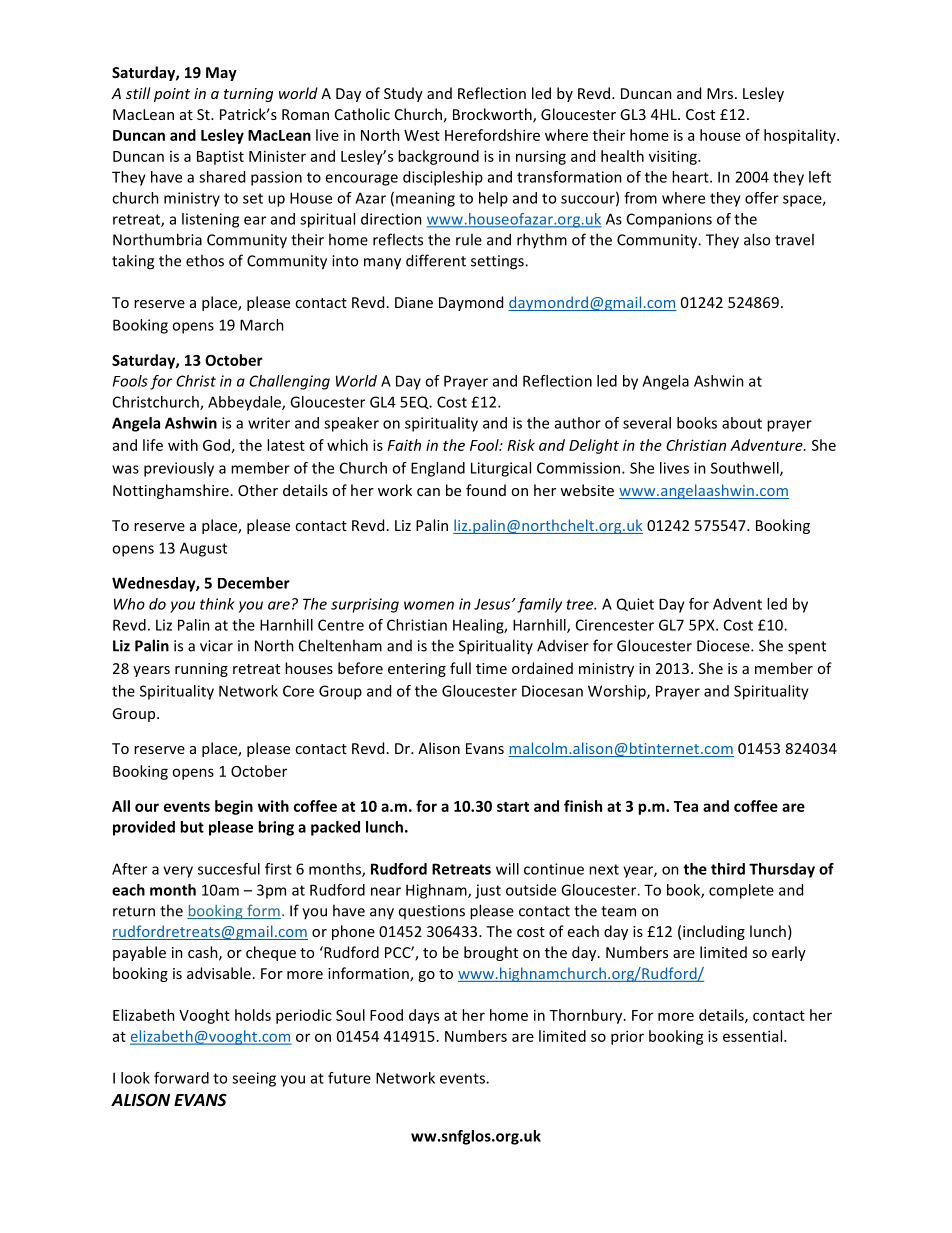 This page has height=1233, width=952. What do you see at coordinates (742, 423) in the page?
I see `about` at bounding box center [742, 423].
